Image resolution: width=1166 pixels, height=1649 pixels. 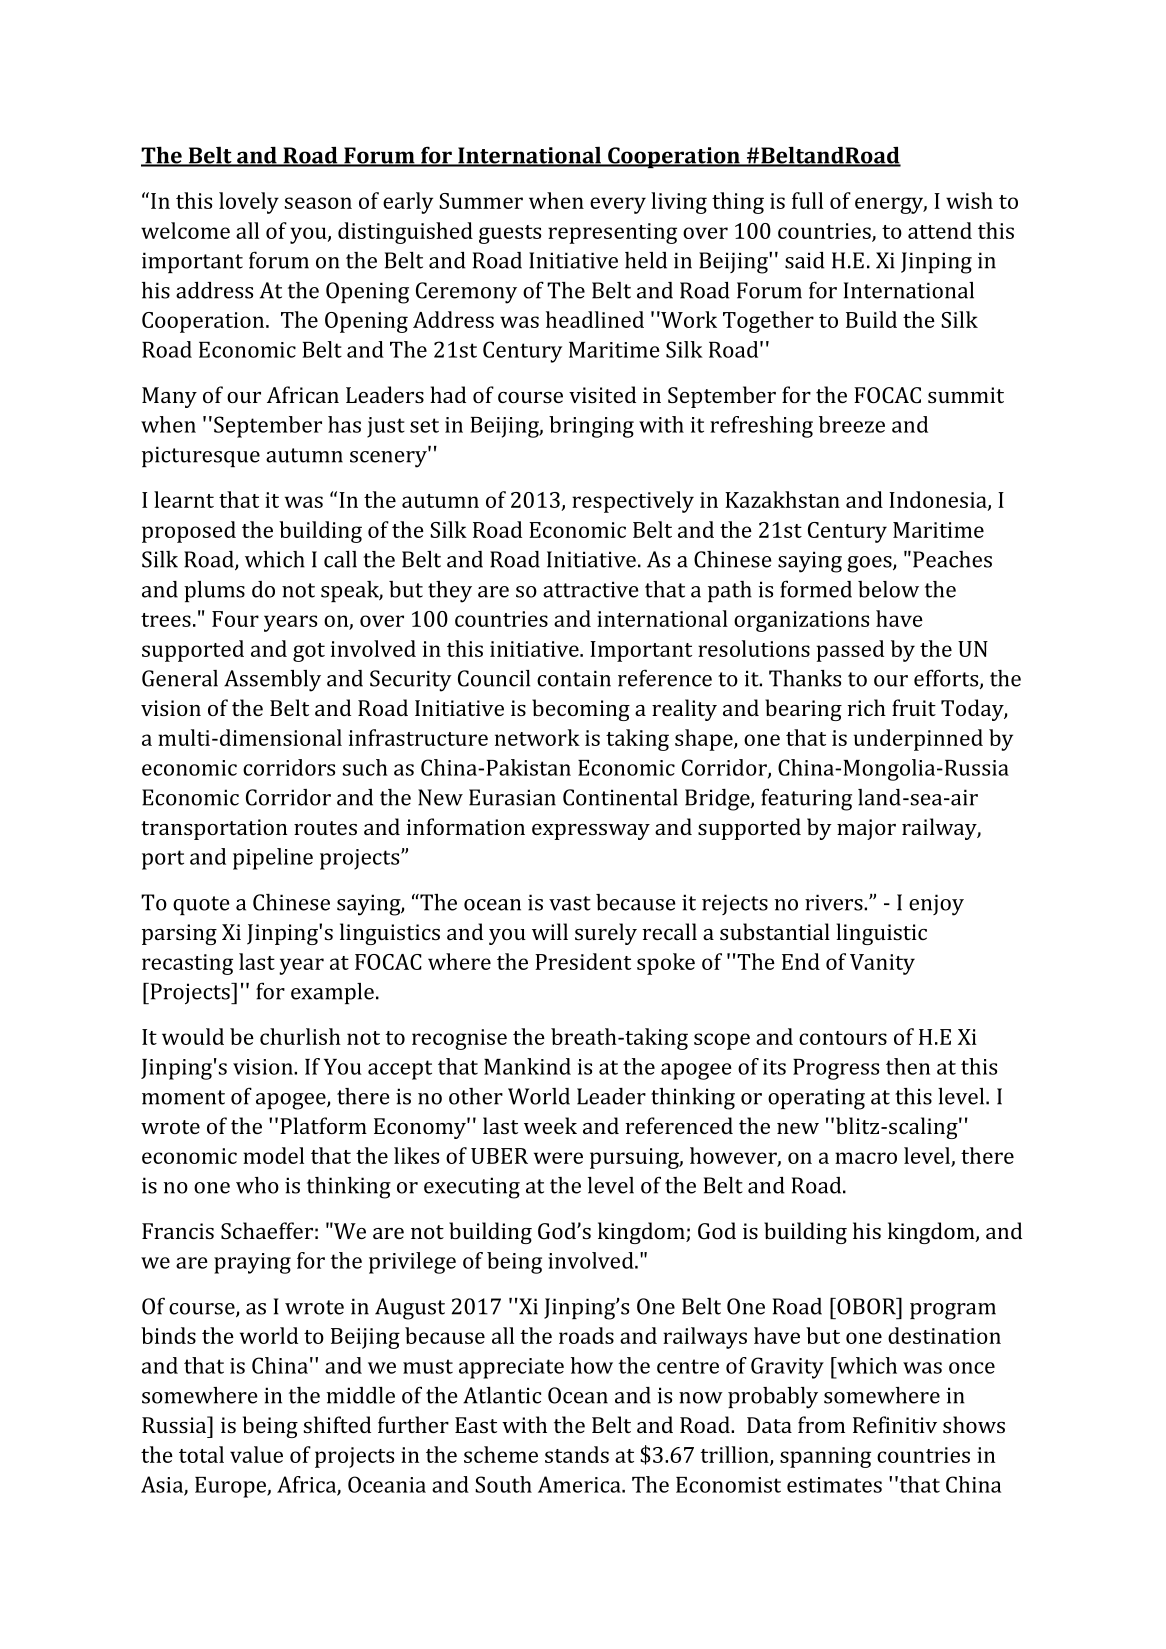 What do you see at coordinates (527, 1066) in the document?
I see `Mankind` at bounding box center [527, 1066].
